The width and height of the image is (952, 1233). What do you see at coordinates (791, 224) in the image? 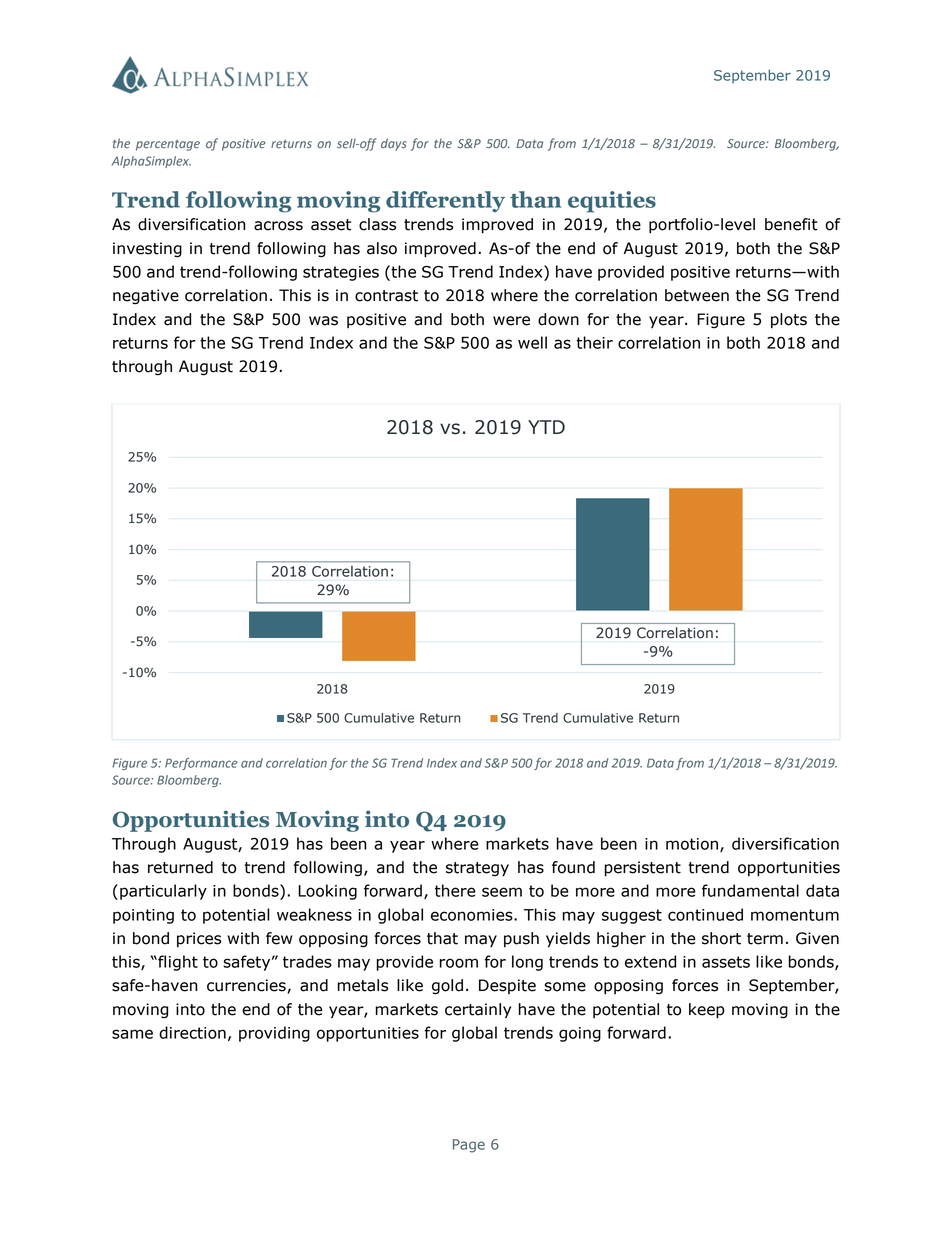
I see `benefit` at bounding box center [791, 224].
